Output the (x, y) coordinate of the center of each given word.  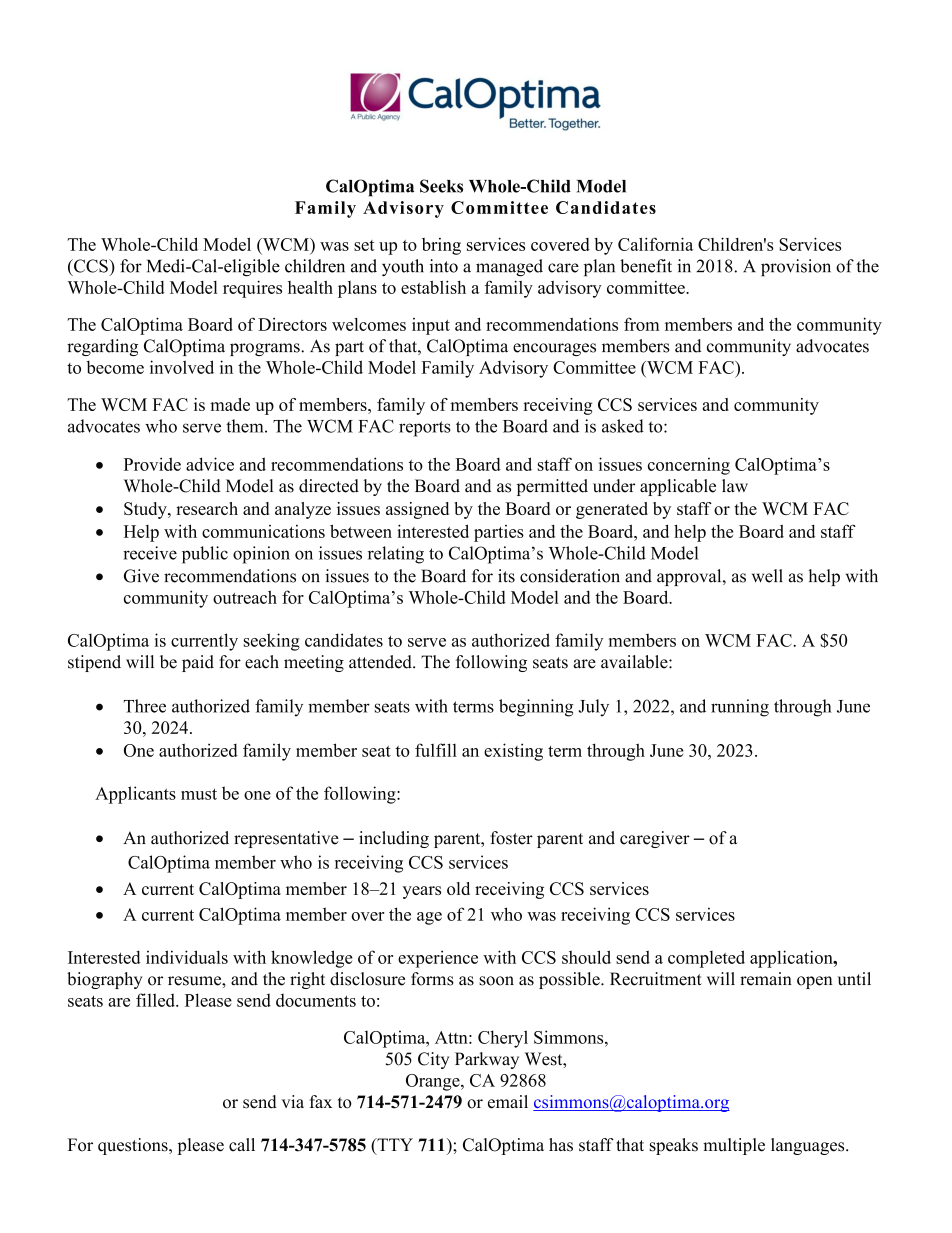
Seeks (441, 186)
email (508, 1102)
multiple (734, 1146)
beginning (536, 708)
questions (134, 1146)
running (740, 708)
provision (796, 267)
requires (252, 289)
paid (198, 663)
